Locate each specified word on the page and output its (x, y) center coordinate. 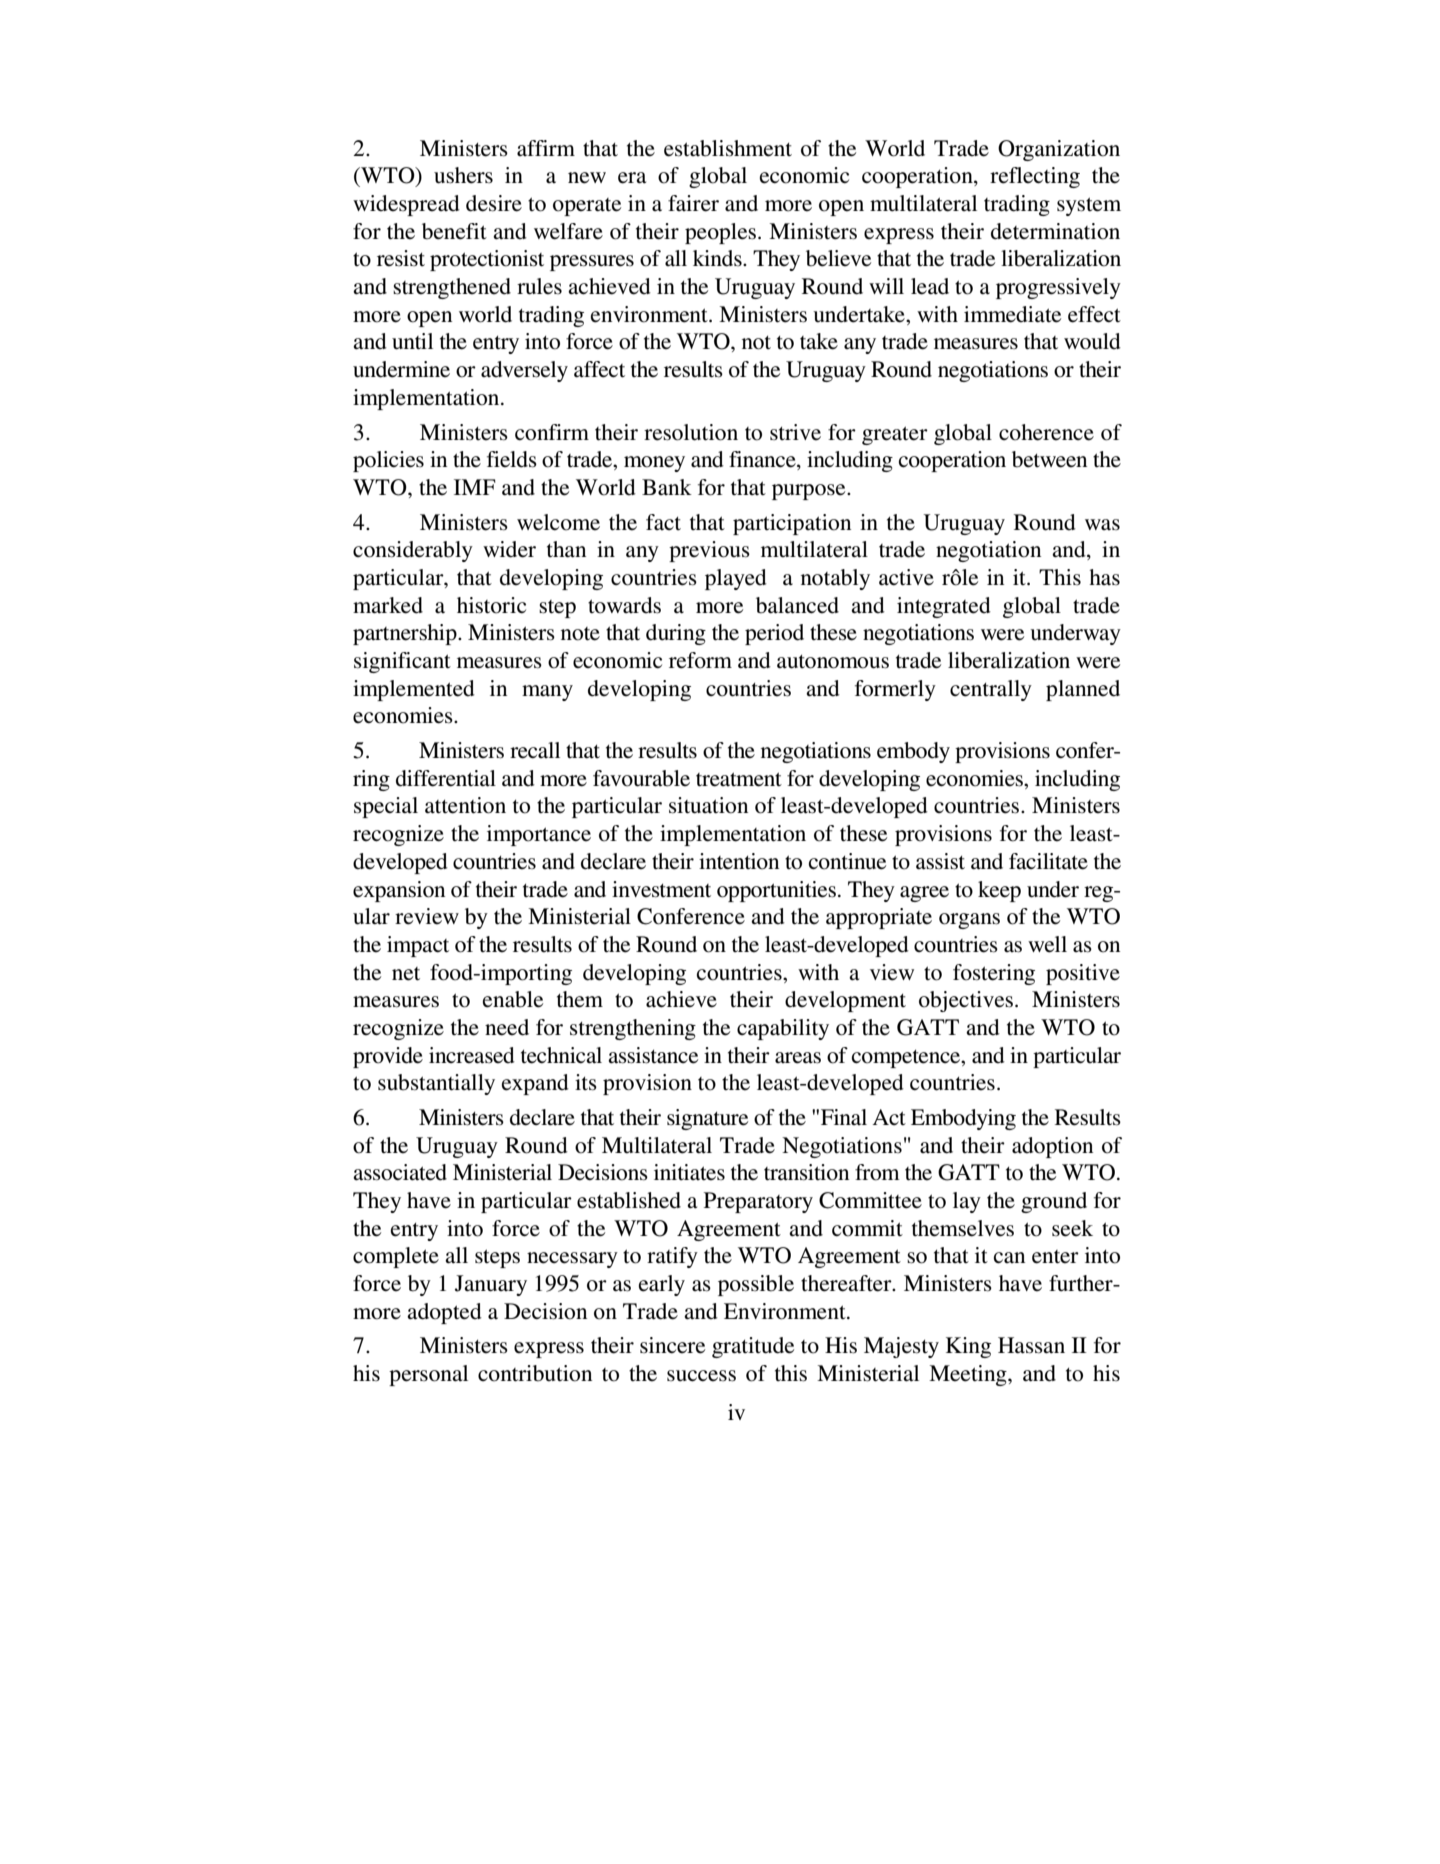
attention (465, 805)
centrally (991, 690)
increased (472, 1055)
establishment (728, 148)
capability (783, 1029)
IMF (475, 487)
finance (763, 460)
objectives (966, 1001)
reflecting (1035, 177)
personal (428, 1375)
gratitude (753, 1347)
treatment (739, 779)
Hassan (1031, 1345)
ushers (463, 175)
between (1049, 459)
